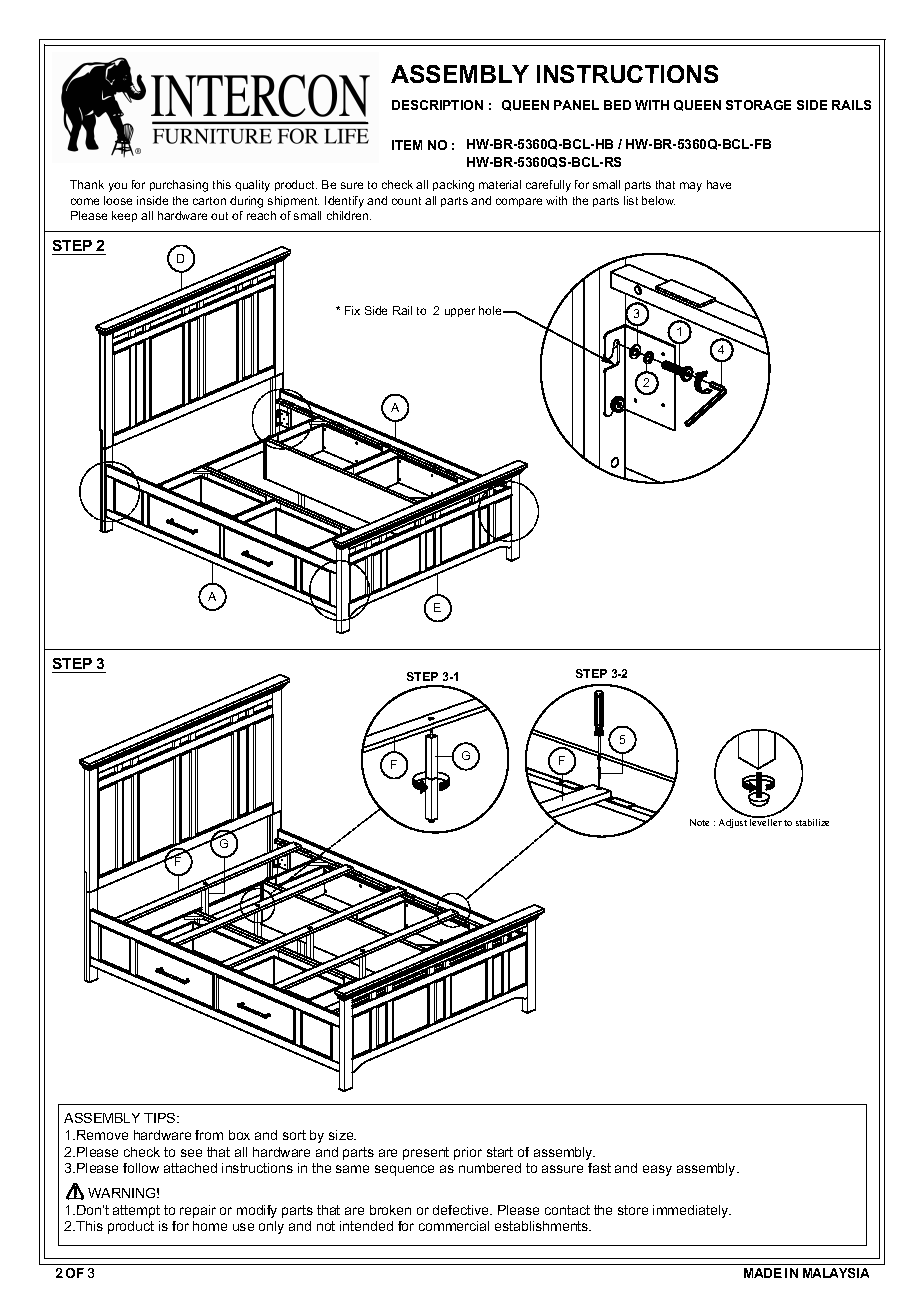 Image resolution: width=924 pixels, height=1308 pixels. I want to click on Fix, so click(352, 310).
